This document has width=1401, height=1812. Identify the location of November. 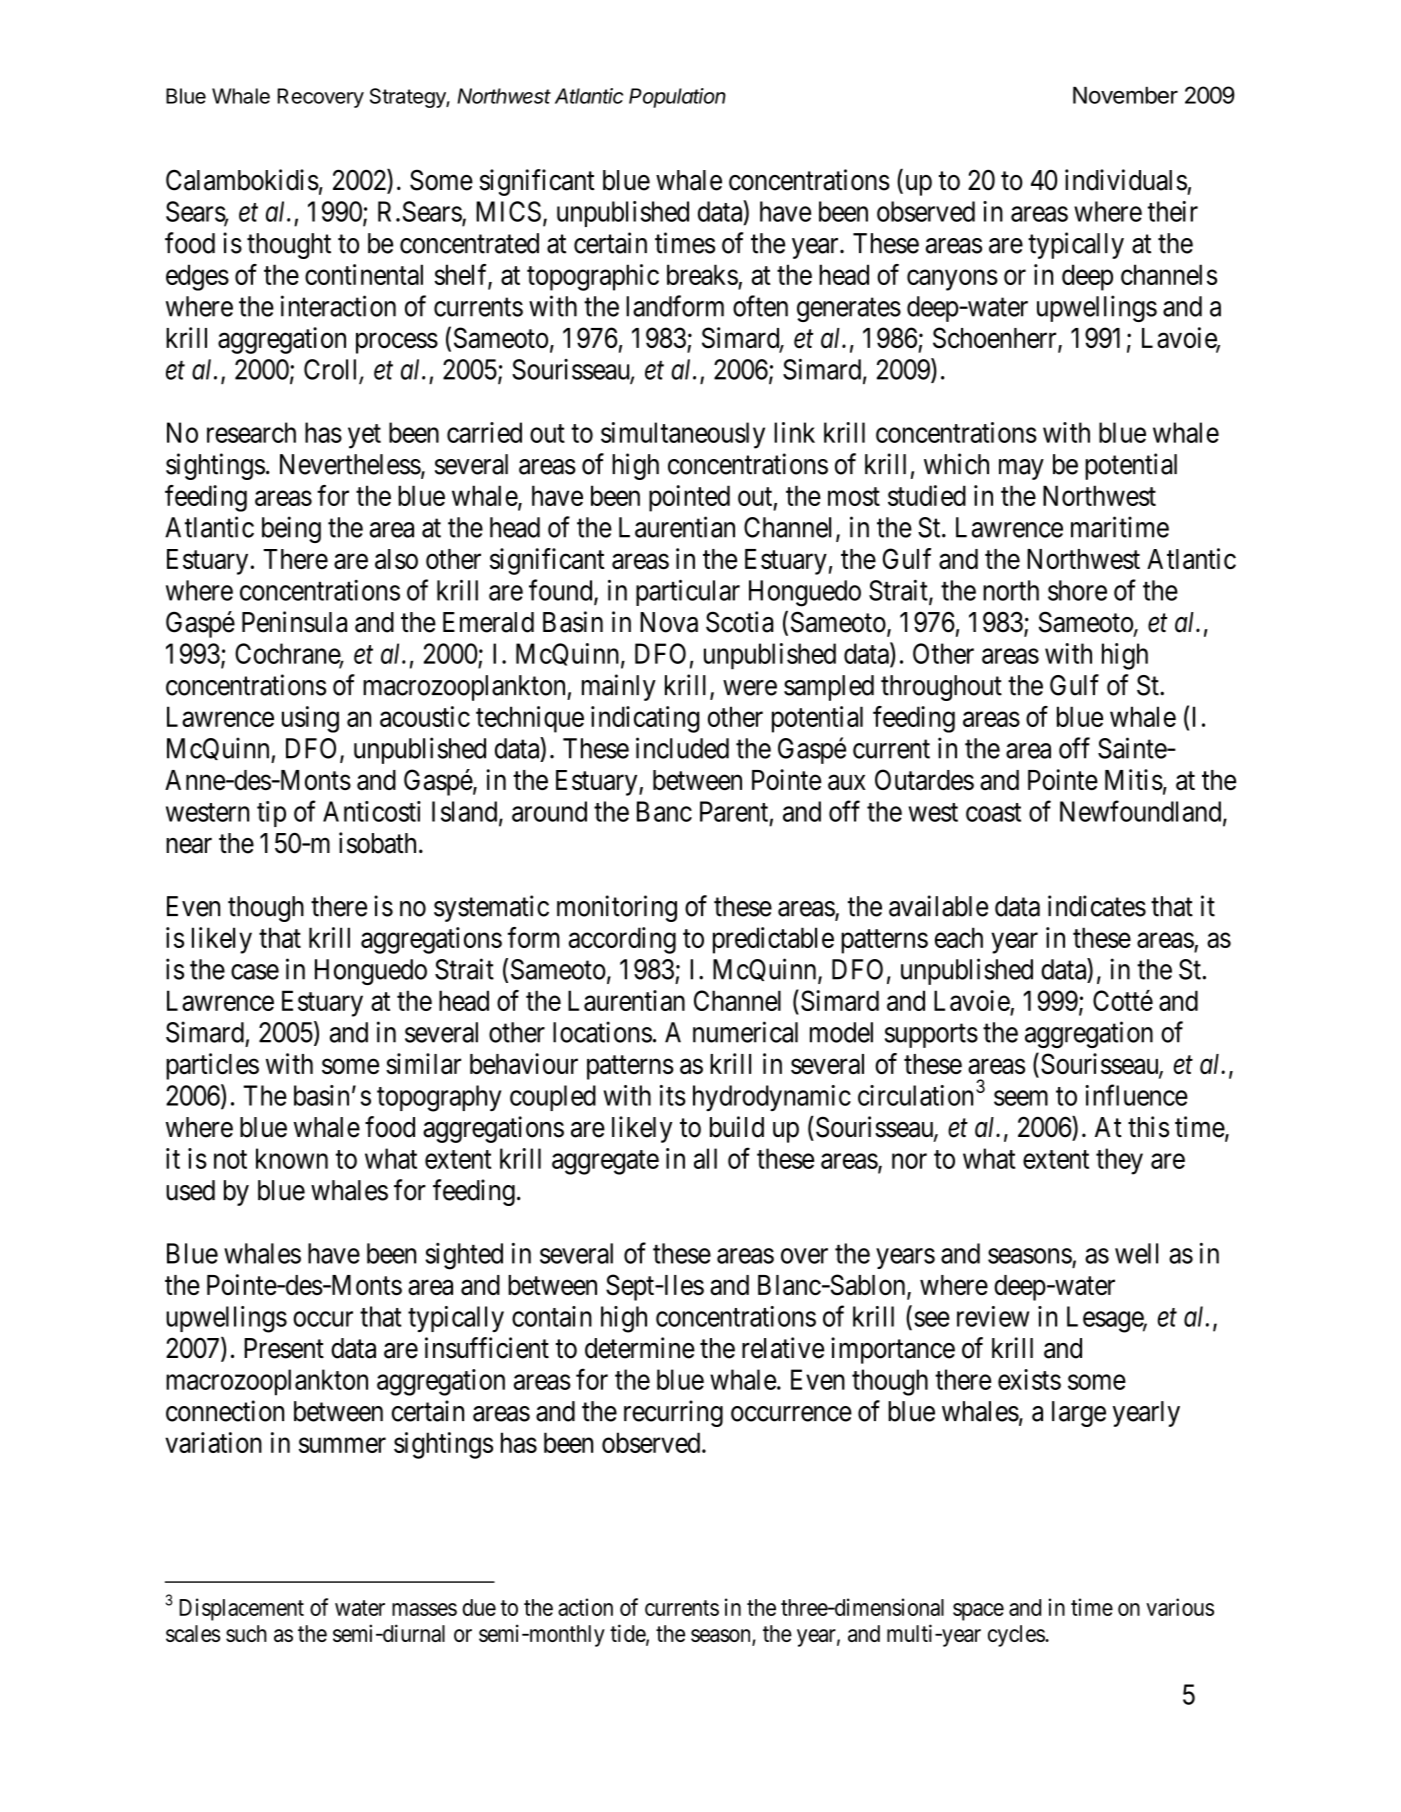
(1125, 95).
